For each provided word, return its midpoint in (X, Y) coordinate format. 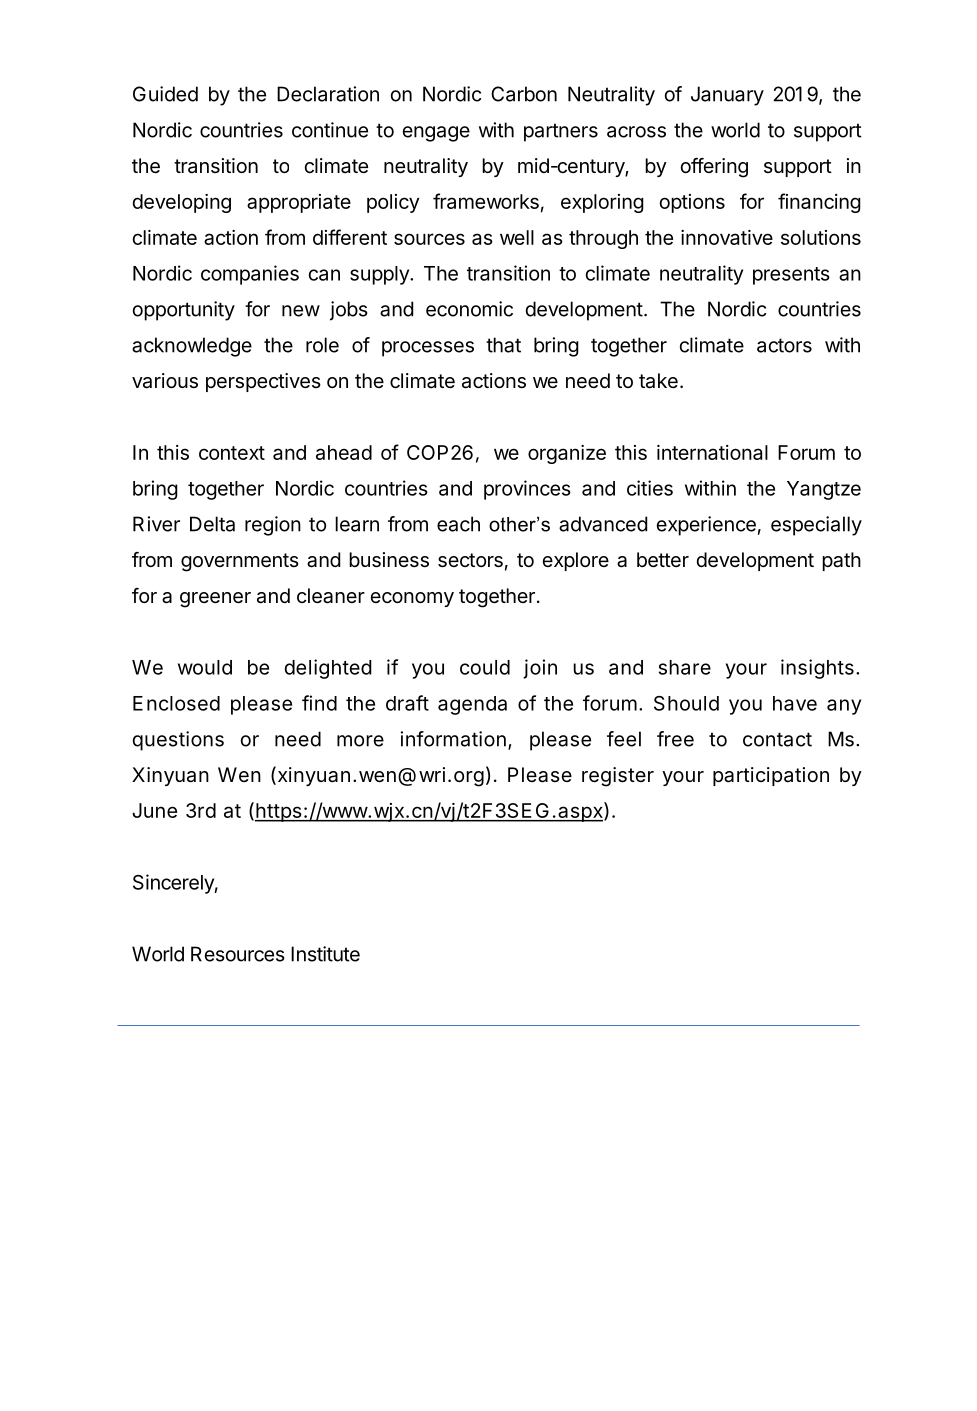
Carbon (524, 94)
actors (784, 345)
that (503, 345)
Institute (325, 954)
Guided (165, 94)
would (205, 667)
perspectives (263, 382)
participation (771, 776)
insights (817, 669)
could (485, 667)
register (618, 777)
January (727, 96)
